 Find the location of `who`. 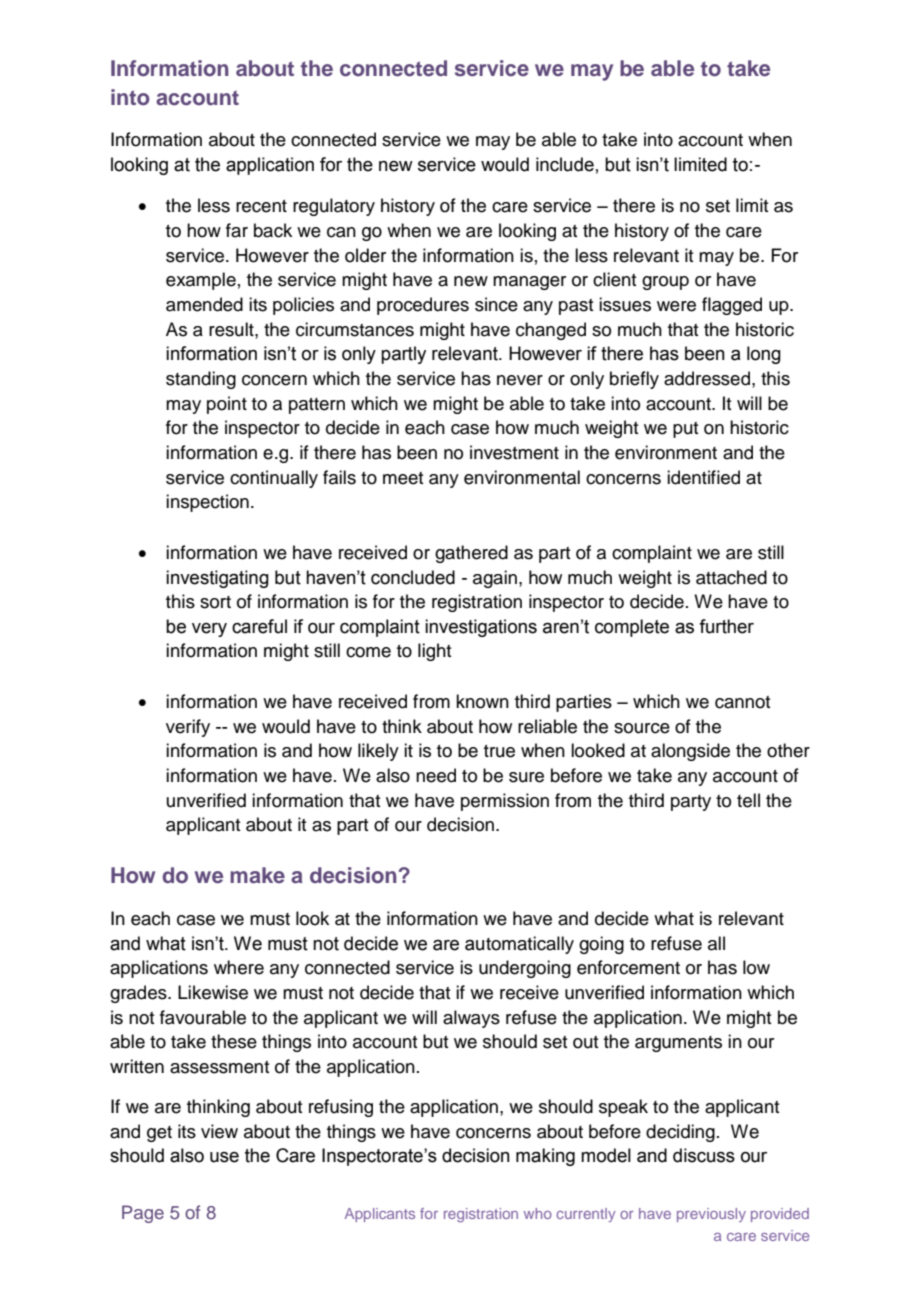

who is located at coordinates (538, 1213).
